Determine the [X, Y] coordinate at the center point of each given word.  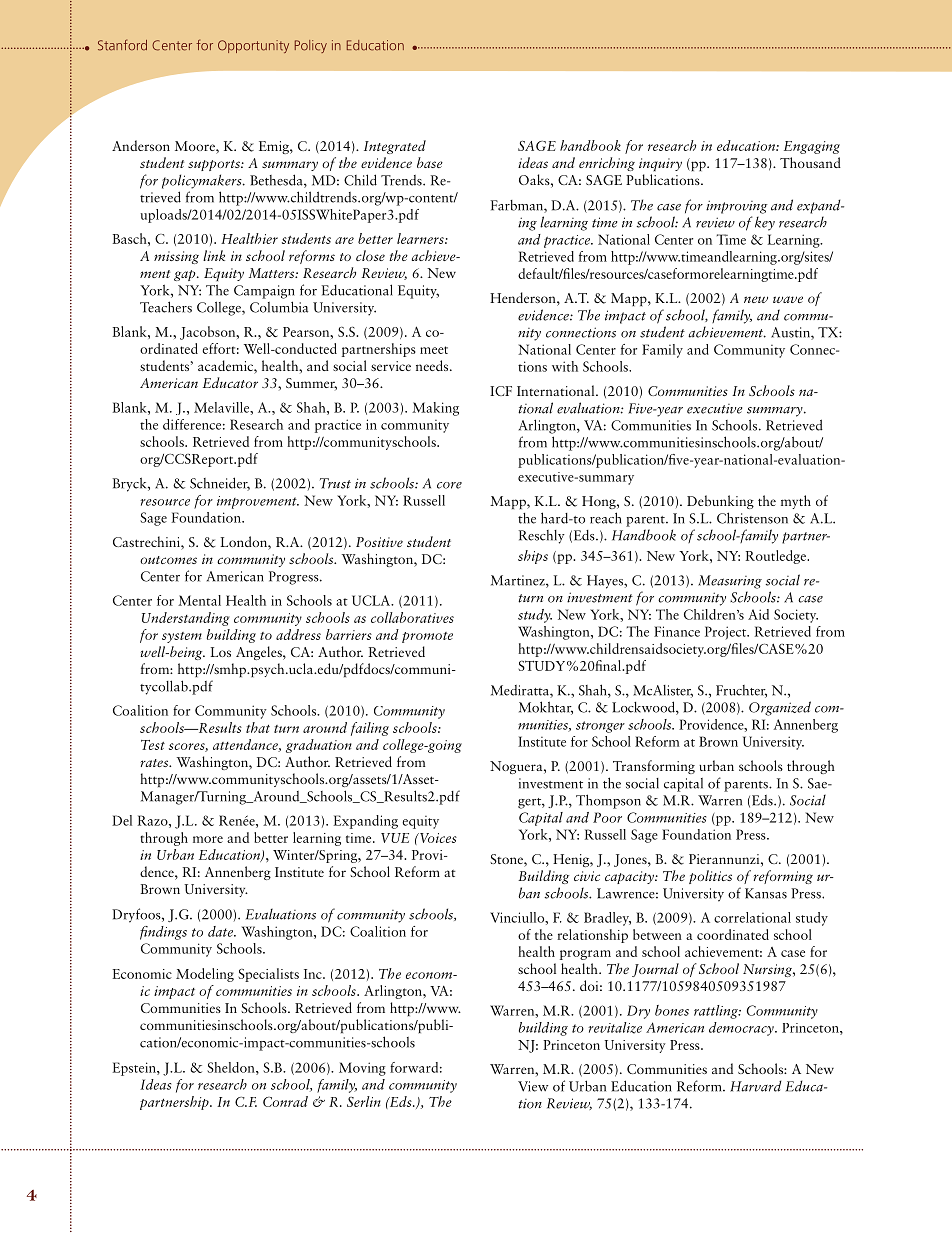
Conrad [285, 1101]
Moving [362, 1069]
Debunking [720, 502]
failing [370, 729]
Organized [780, 708]
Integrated [395, 147]
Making [435, 409]
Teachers [166, 307]
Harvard [755, 1086]
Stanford [122, 45]
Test [153, 745]
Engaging [812, 147]
